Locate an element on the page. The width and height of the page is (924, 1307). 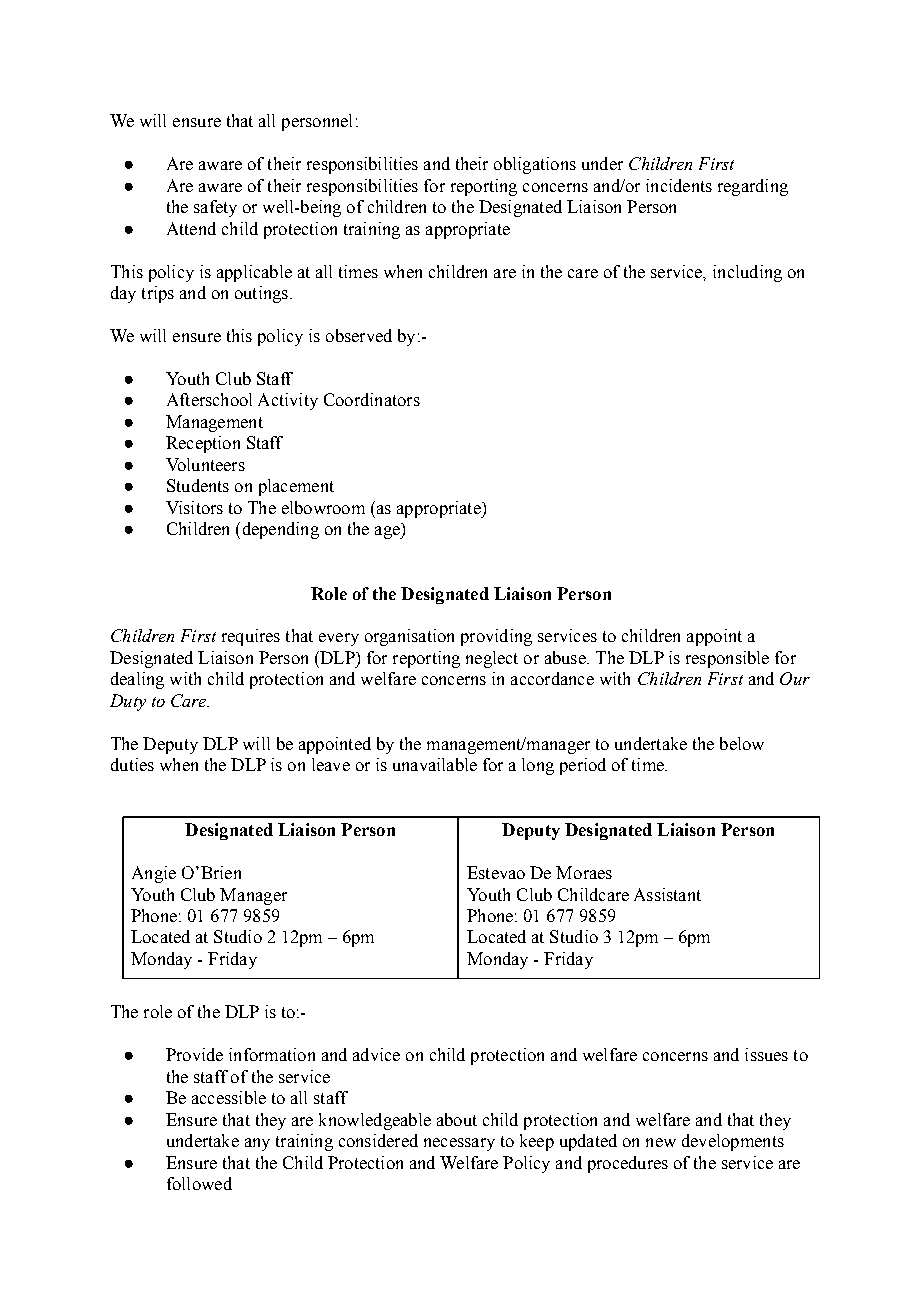
neglect is located at coordinates (492, 659).
